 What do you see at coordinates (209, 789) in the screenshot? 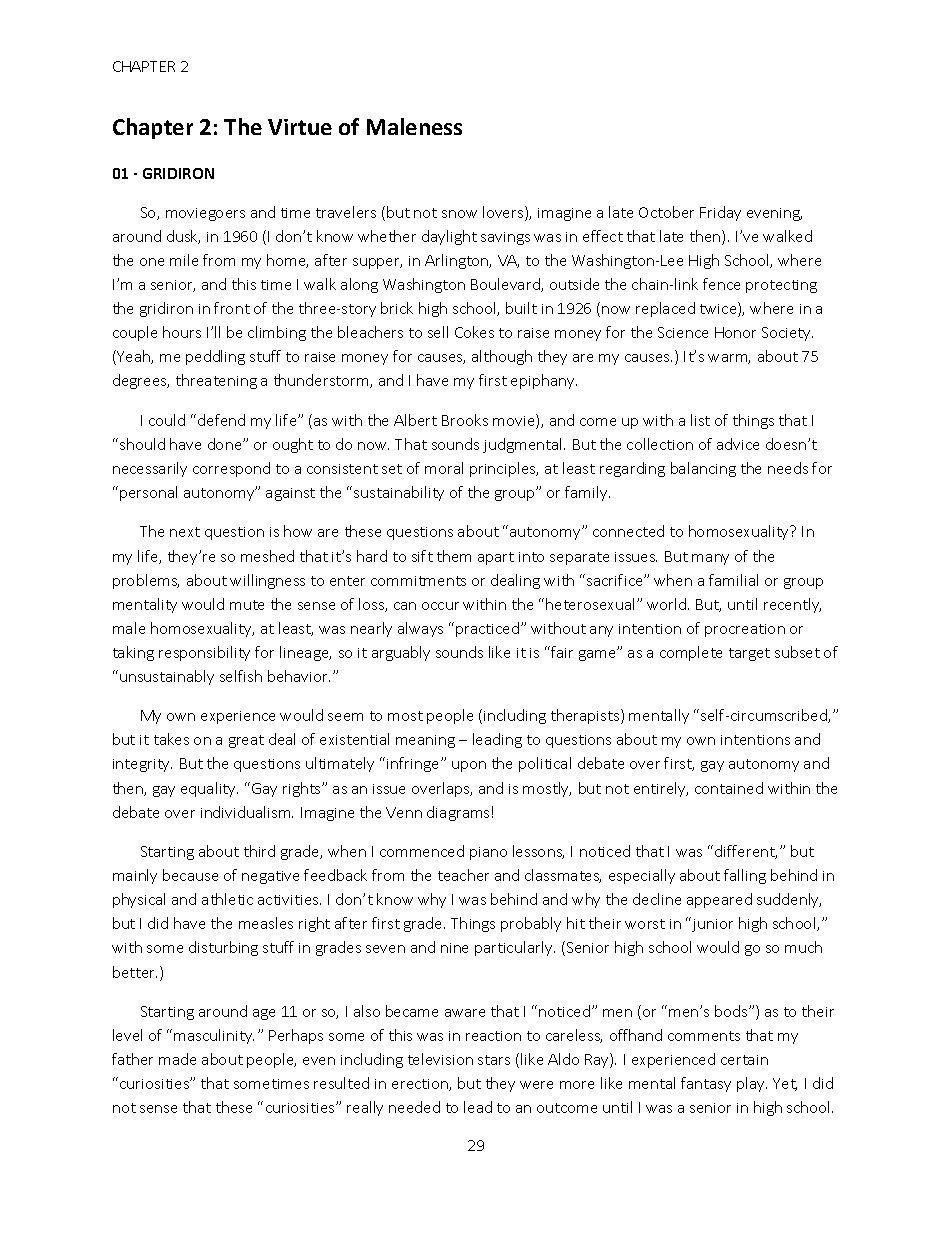
I see `equality` at bounding box center [209, 789].
